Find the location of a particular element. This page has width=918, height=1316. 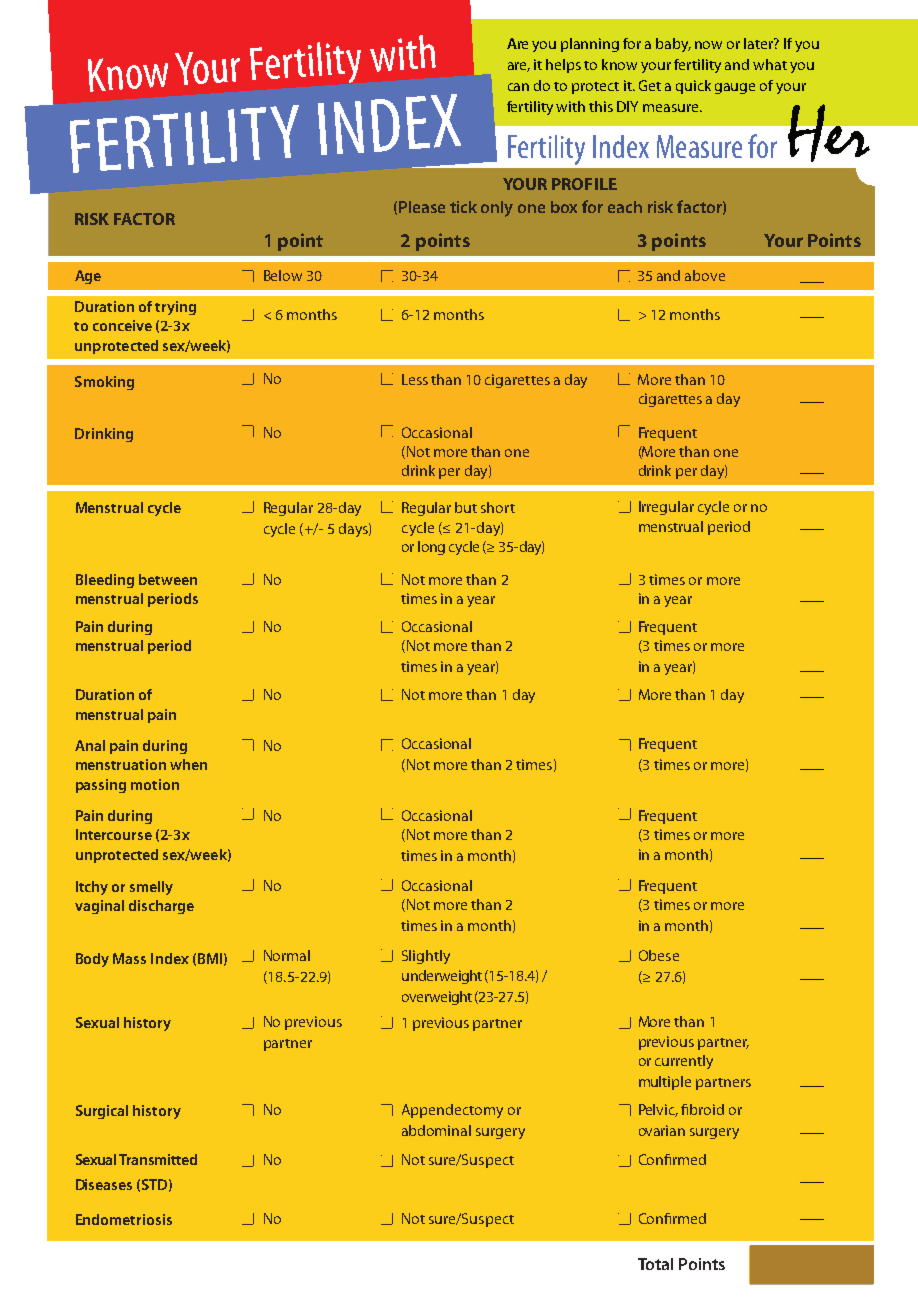

Endometriosis is located at coordinates (124, 1219).
